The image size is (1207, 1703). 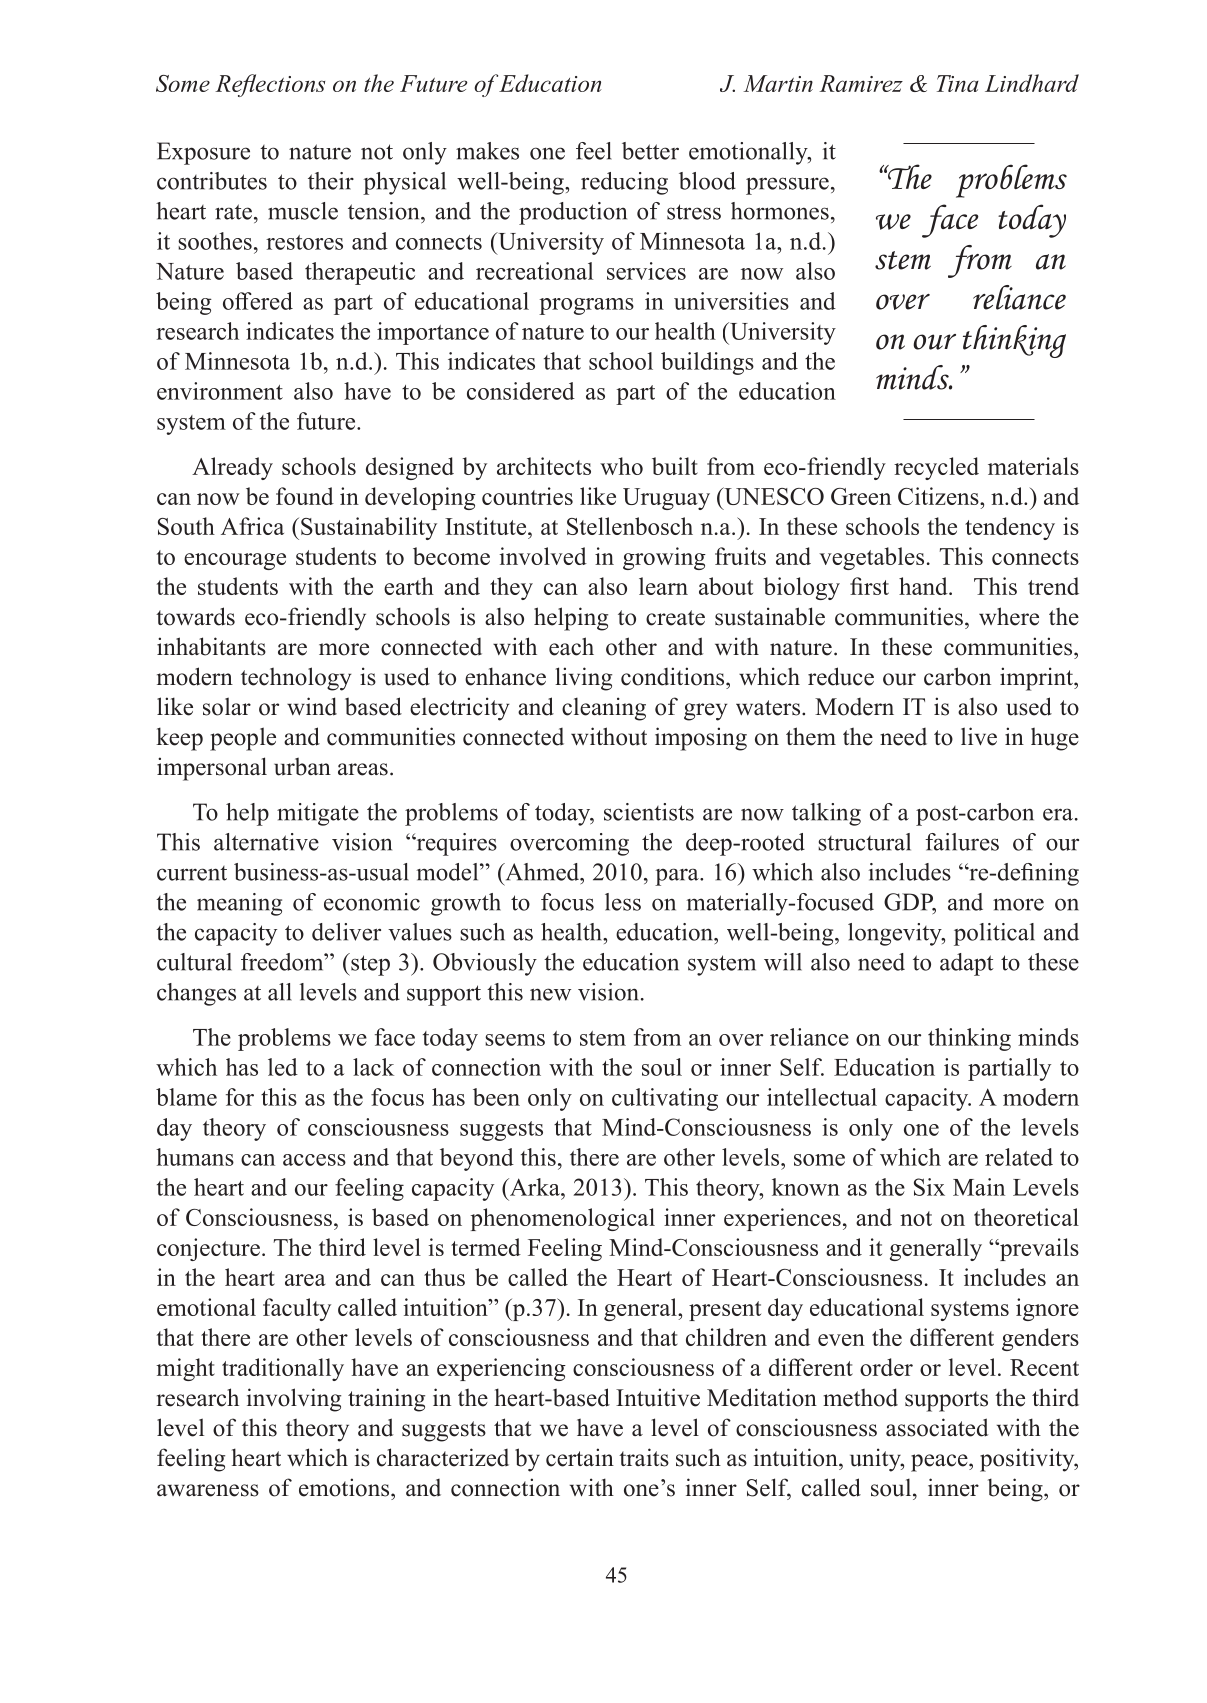 I want to click on involving, so click(x=294, y=1400).
